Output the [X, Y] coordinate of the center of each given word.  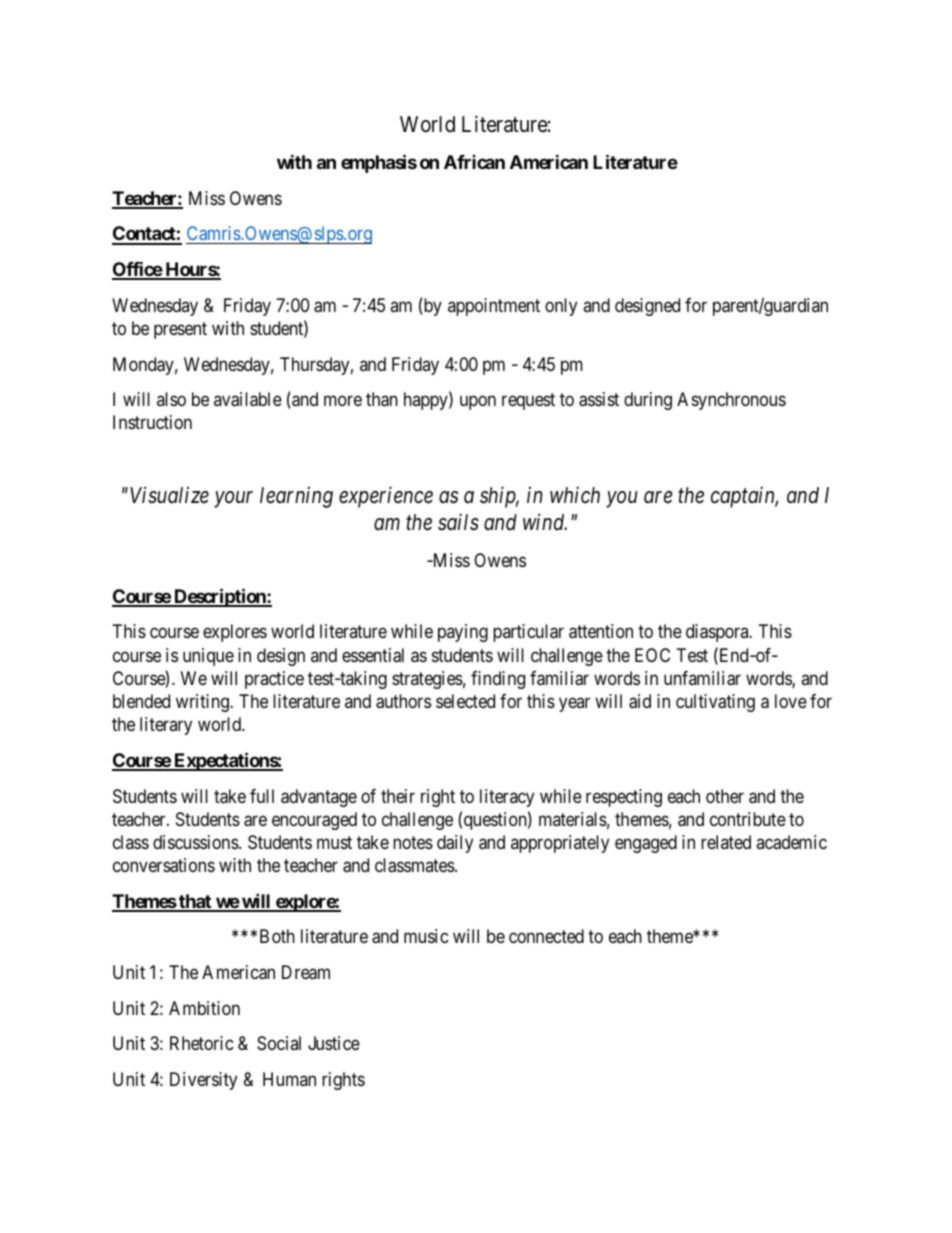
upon [478, 402]
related [726, 842]
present [180, 330]
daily [455, 844]
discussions [196, 842]
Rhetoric [202, 1043]
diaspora [718, 633]
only [561, 307]
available [248, 399]
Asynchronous [731, 401]
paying [463, 633]
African [474, 162]
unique [208, 657]
